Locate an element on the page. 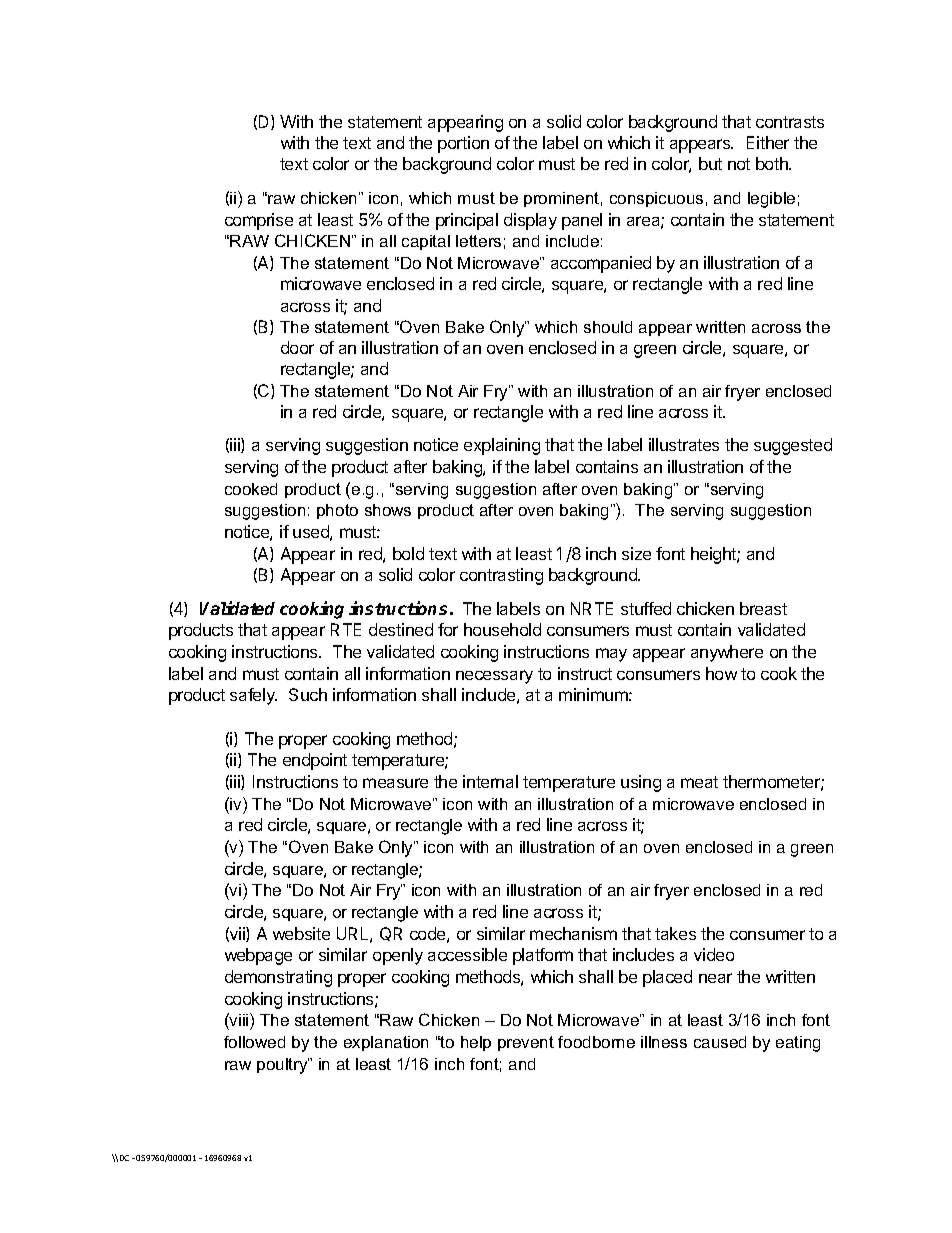 The width and height of the document is (952, 1233). illustrates is located at coordinates (684, 444).
